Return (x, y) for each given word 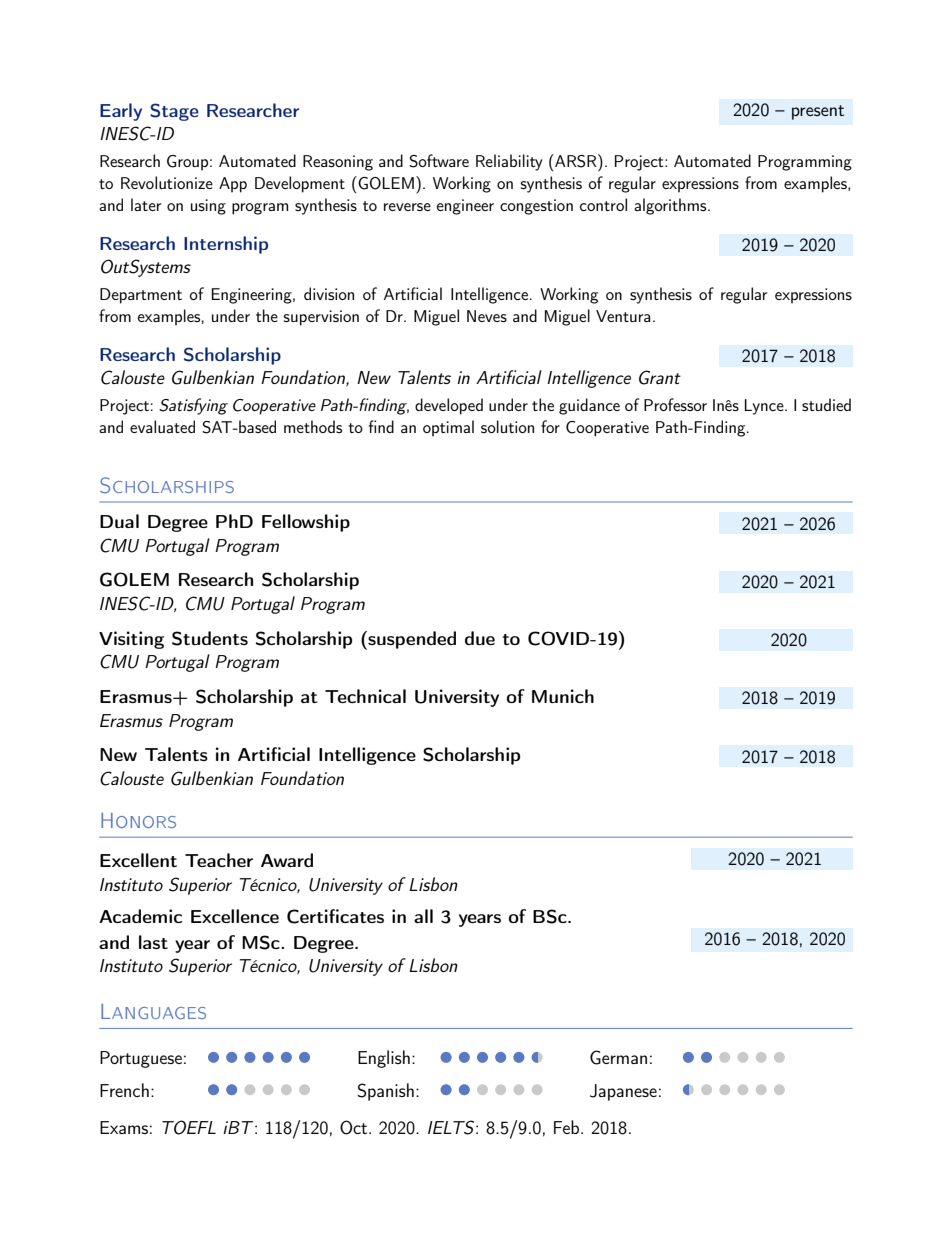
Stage (174, 112)
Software (439, 161)
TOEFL (189, 1127)
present (818, 112)
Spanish (385, 1092)
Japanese (623, 1092)
